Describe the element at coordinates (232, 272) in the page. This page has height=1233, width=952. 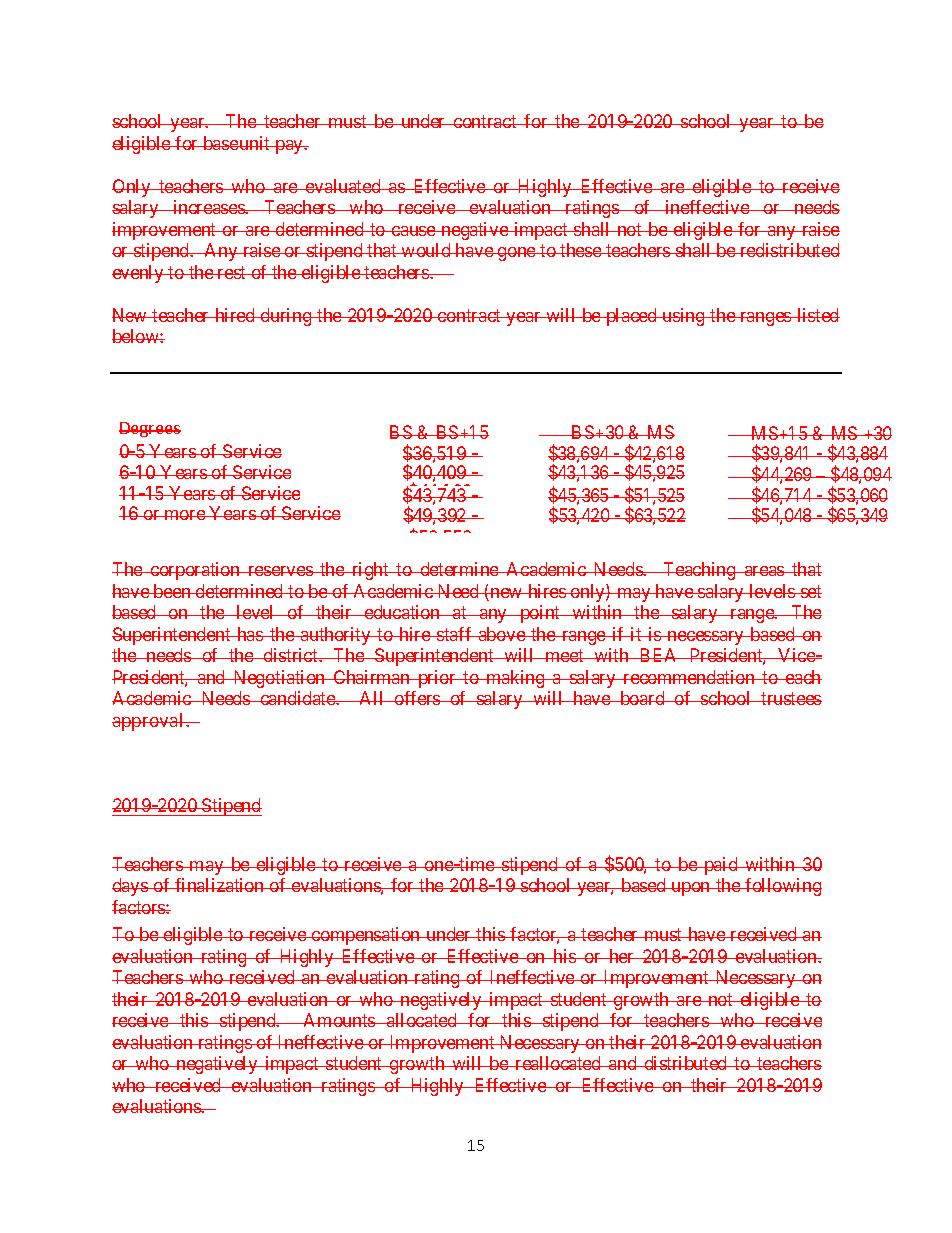
I see `rest` at that location.
